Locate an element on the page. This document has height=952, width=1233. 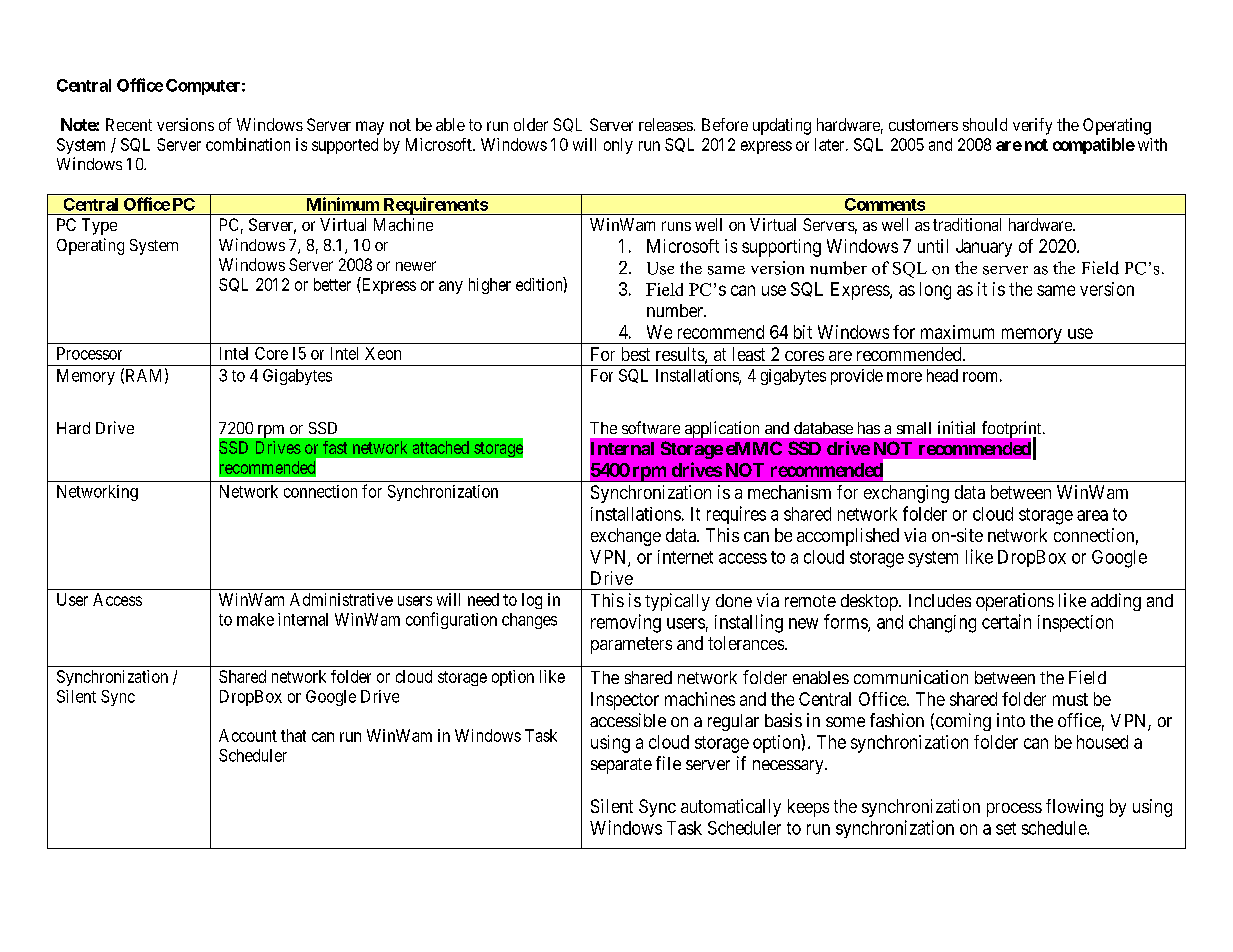
Account is located at coordinates (248, 735).
